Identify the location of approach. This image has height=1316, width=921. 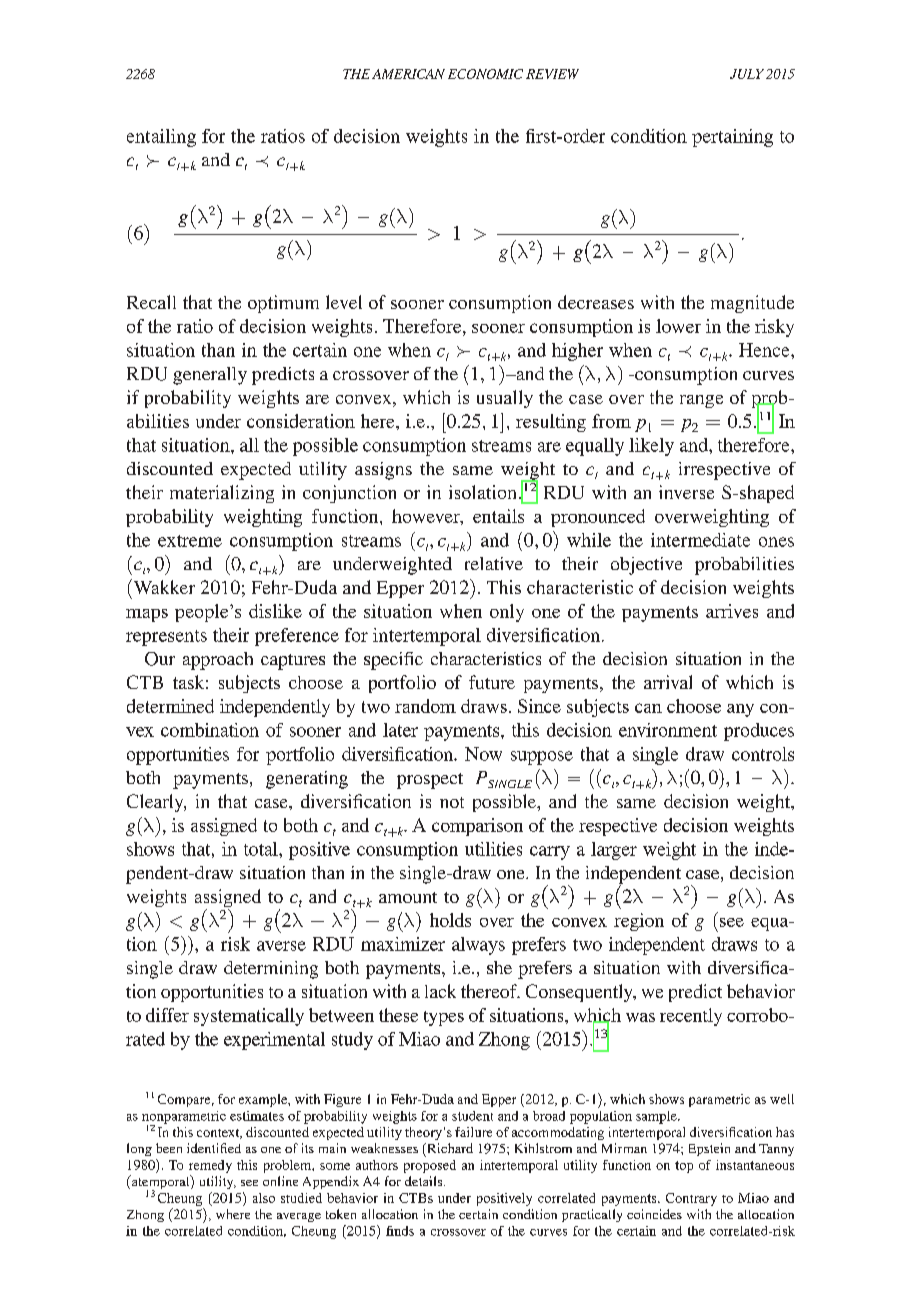
(218, 661).
